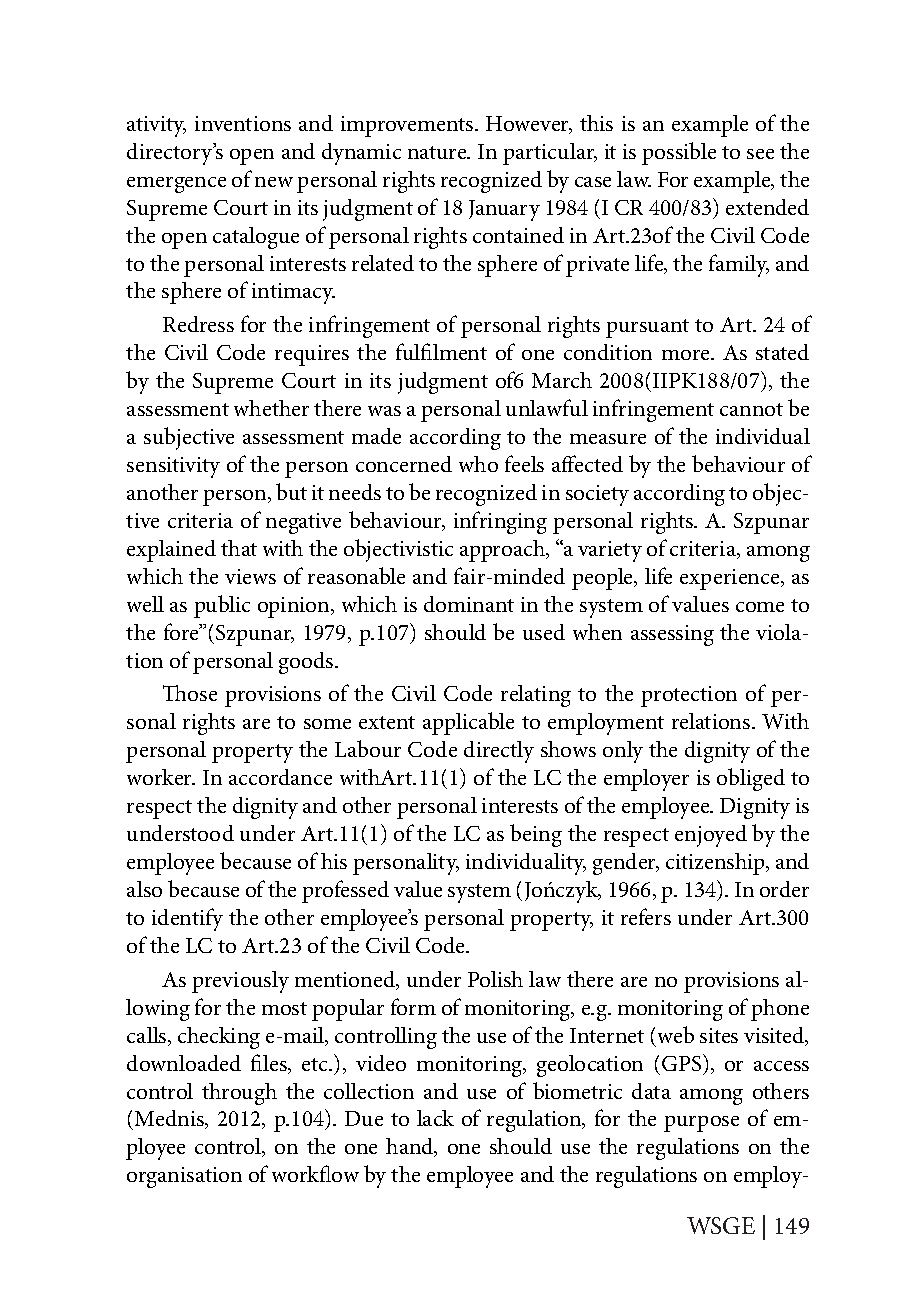 The image size is (924, 1295). I want to click on possible, so click(679, 153).
